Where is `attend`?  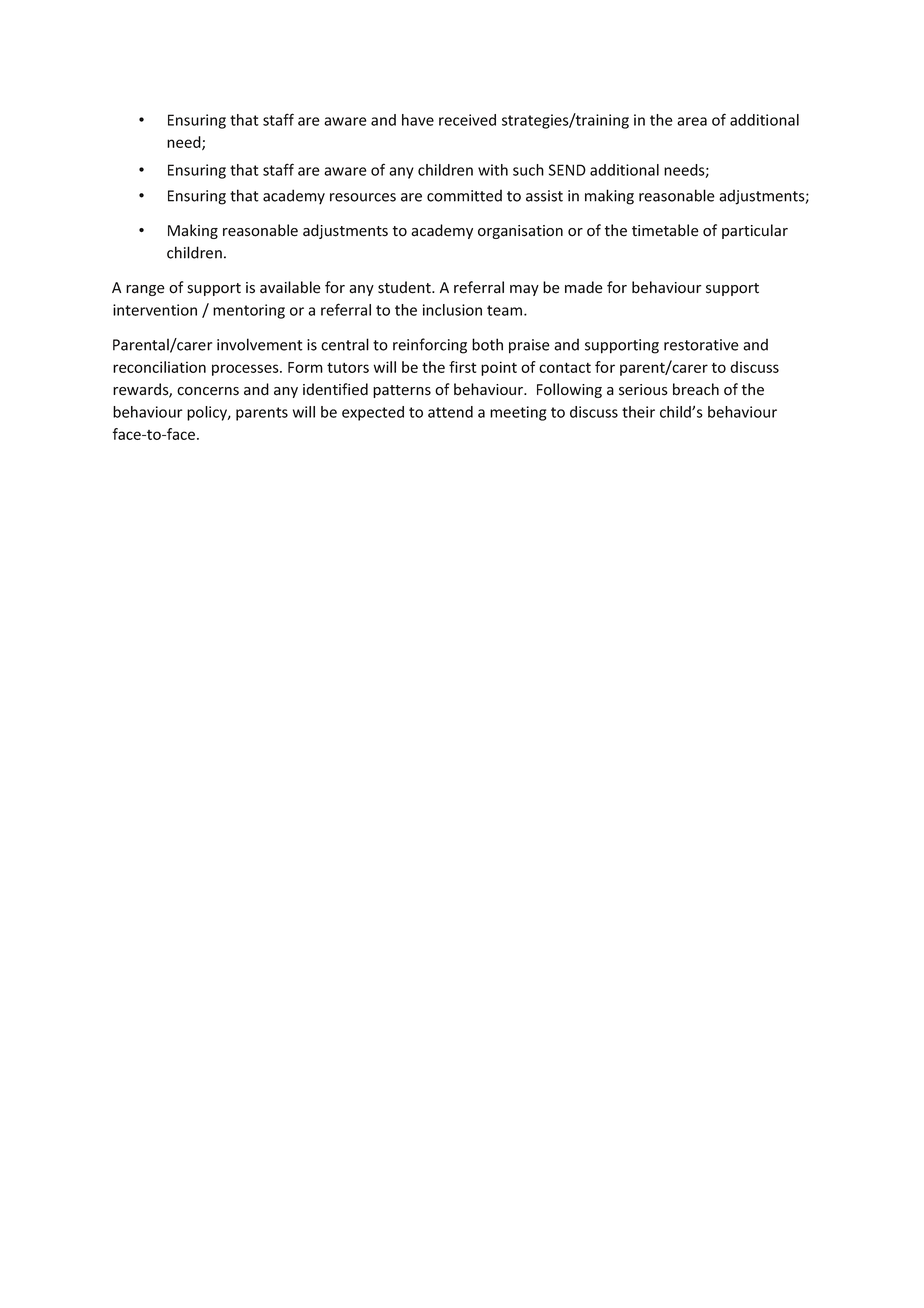
attend is located at coordinates (450, 412).
